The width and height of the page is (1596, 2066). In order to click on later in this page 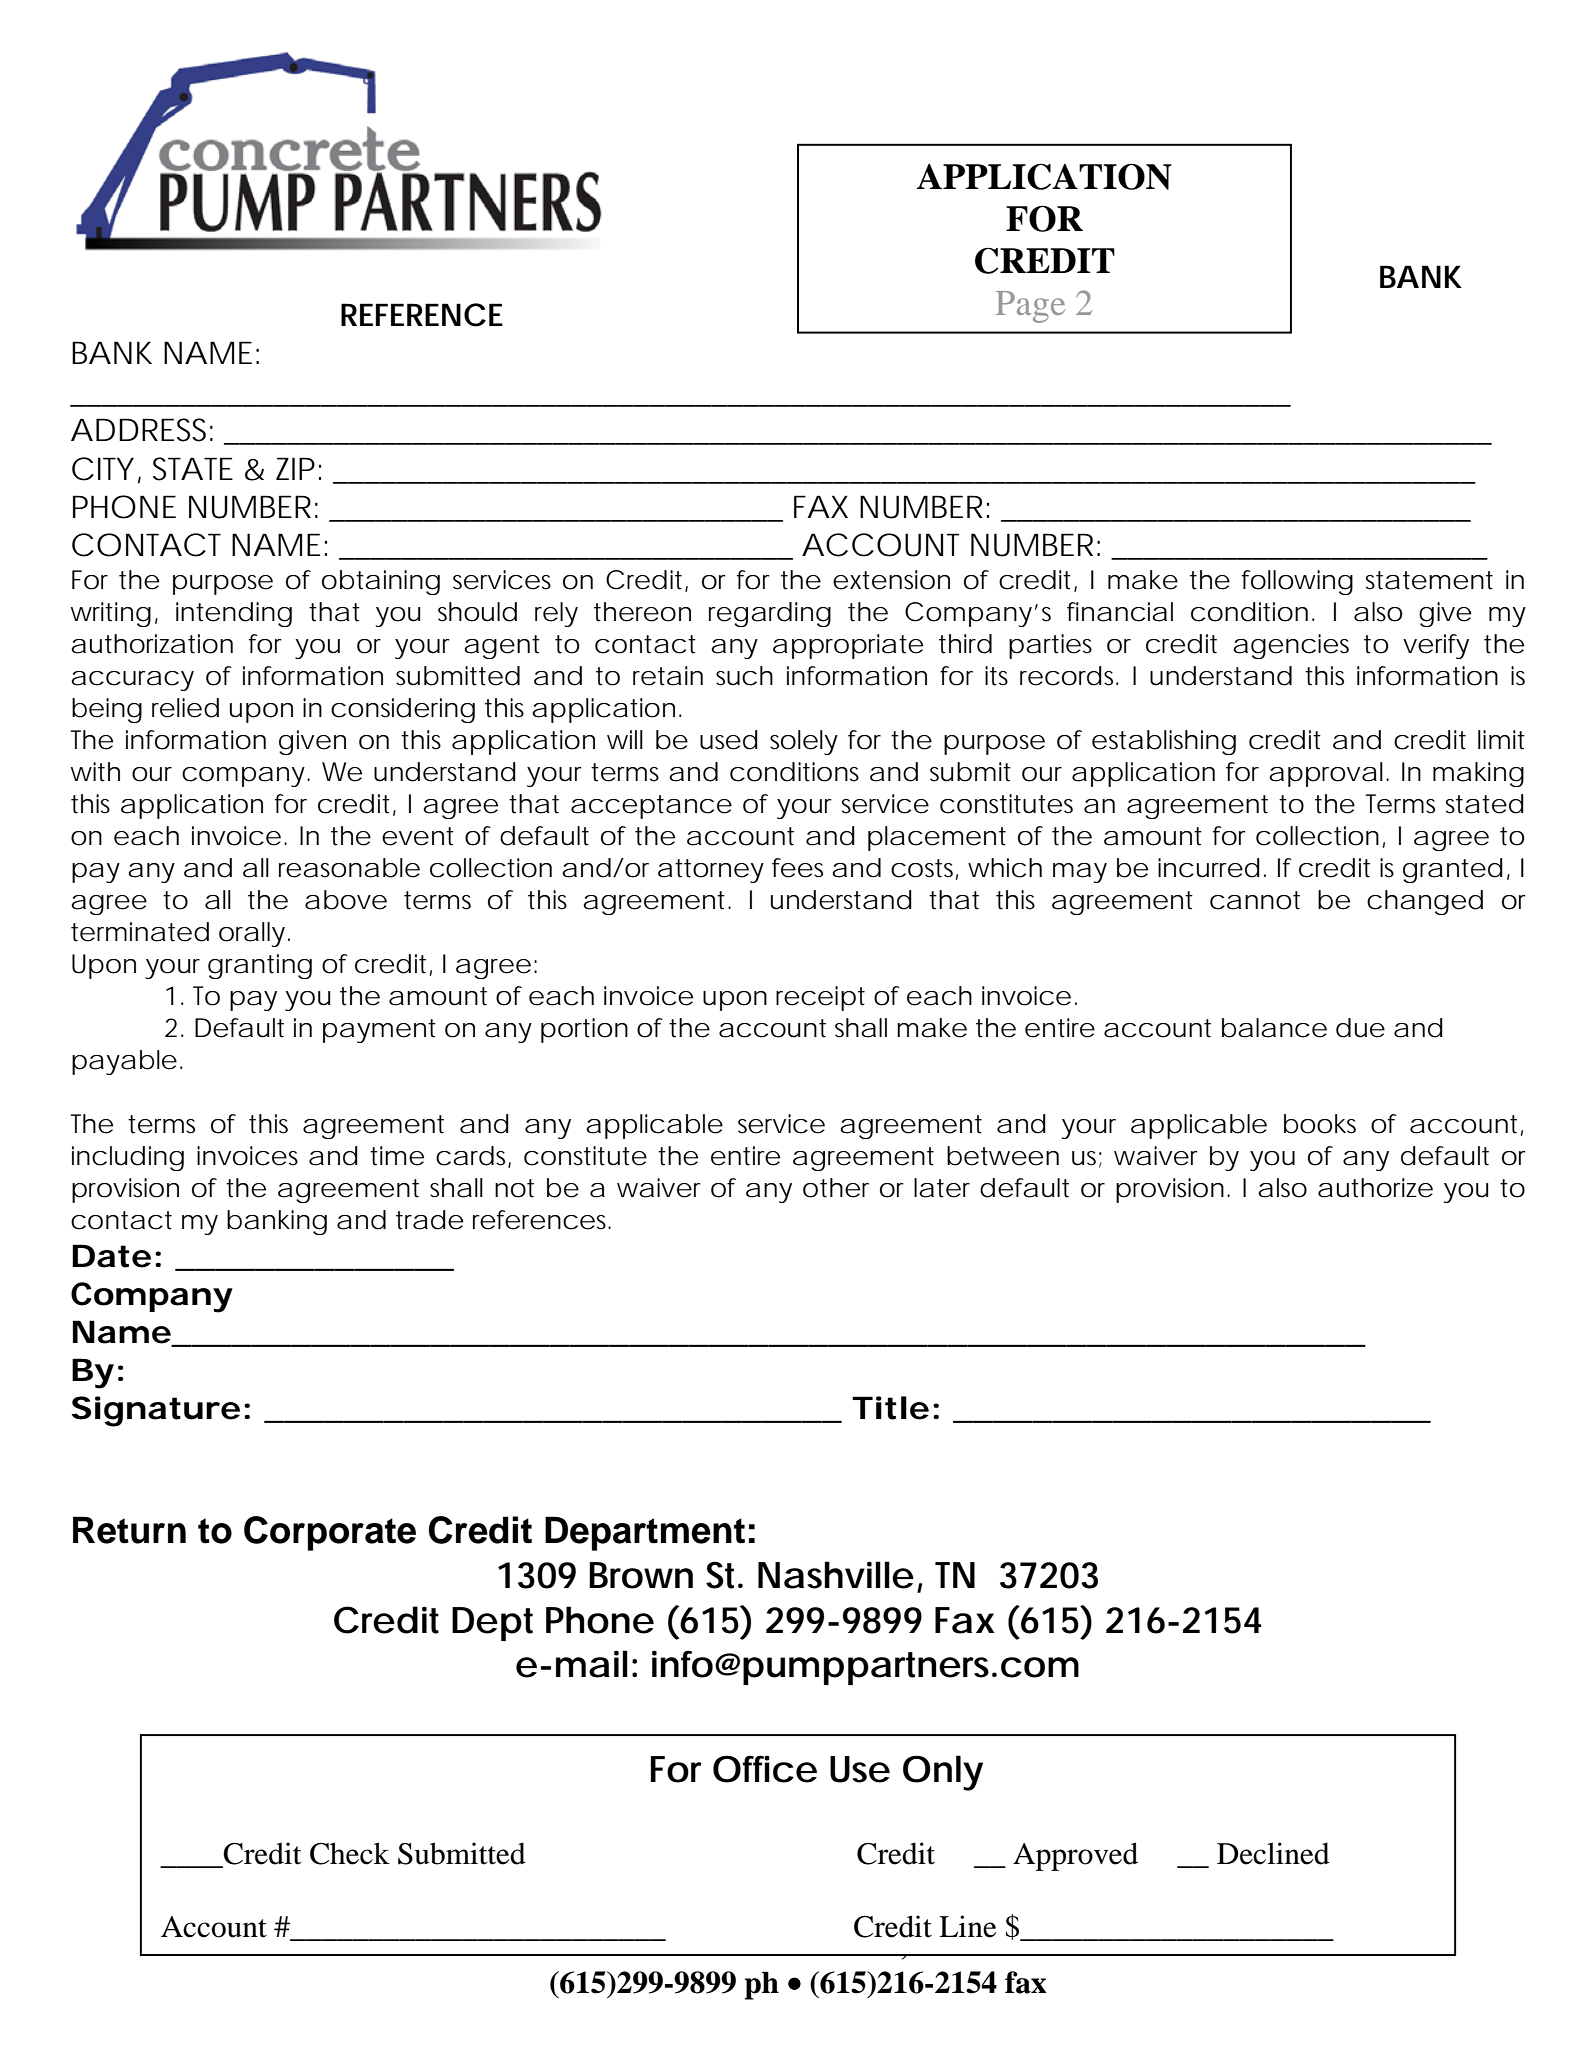, I will do `click(942, 1188)`.
